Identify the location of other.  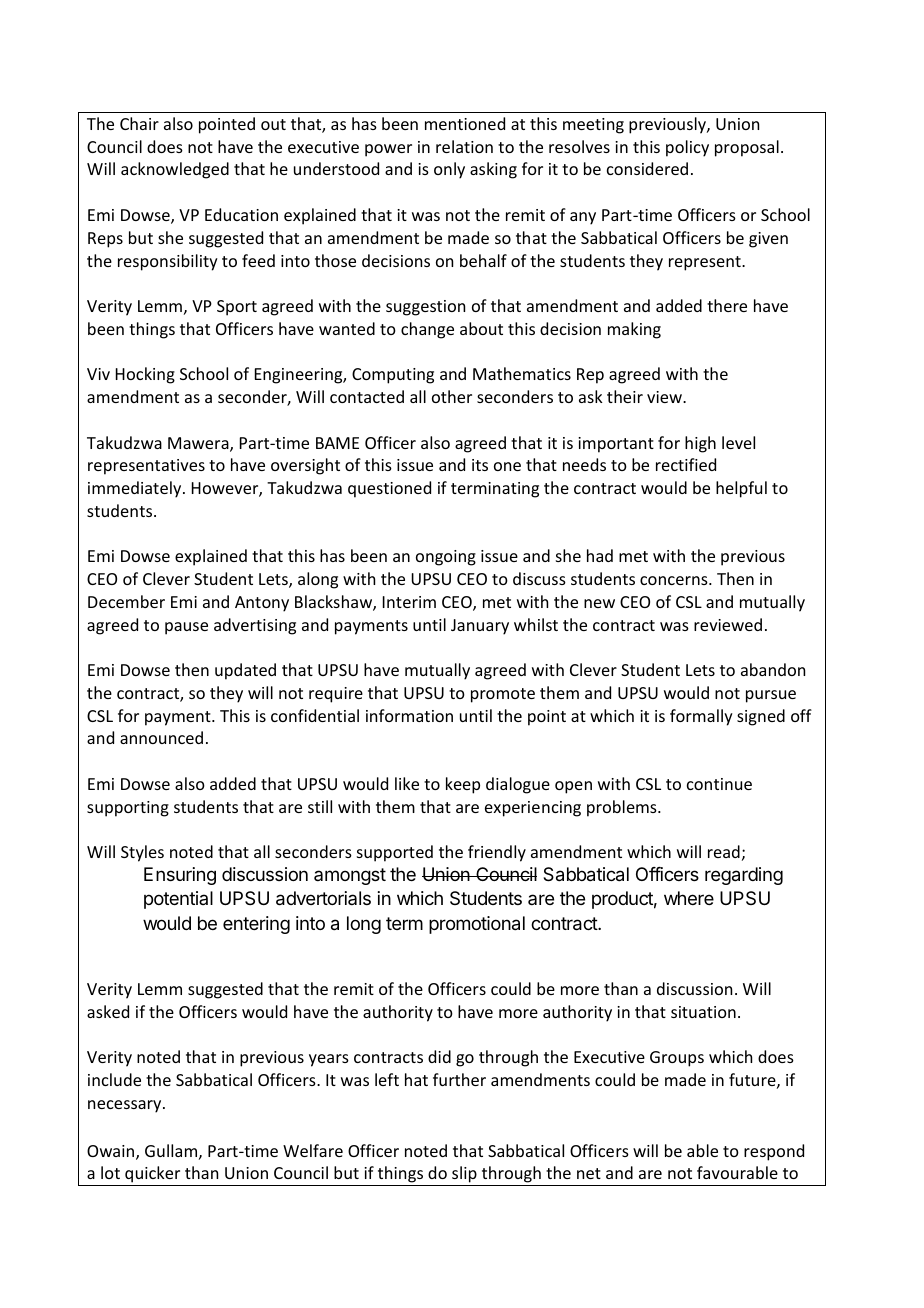
(452, 396).
